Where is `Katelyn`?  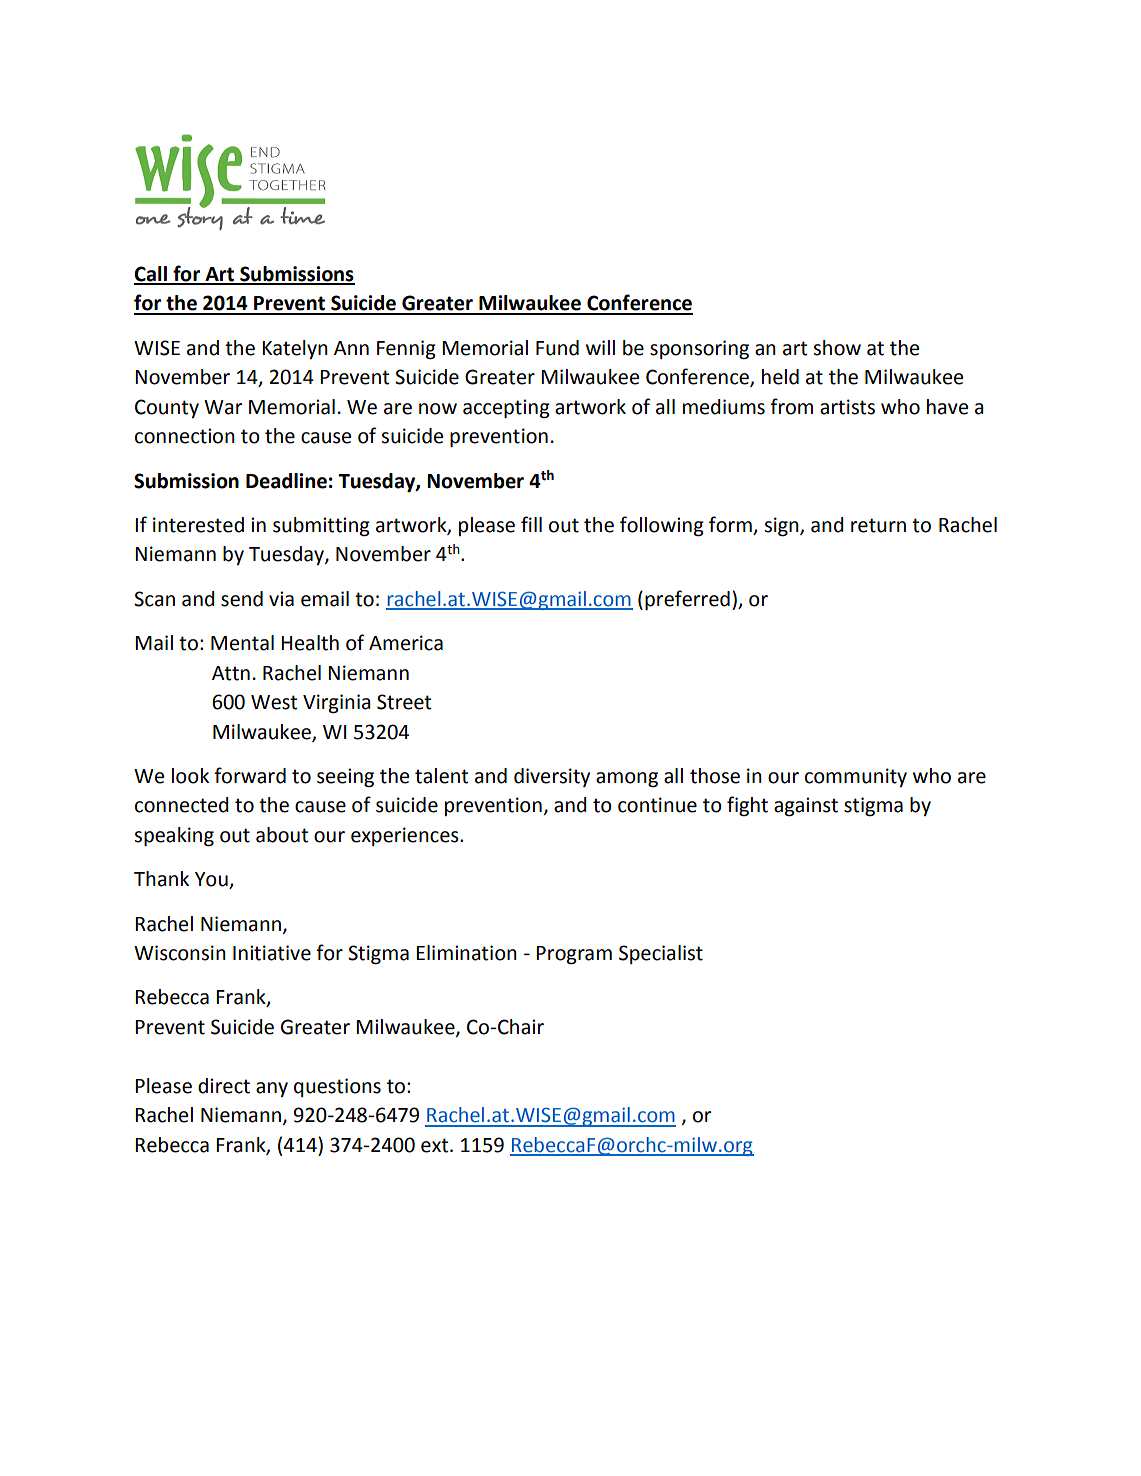 Katelyn is located at coordinates (295, 349).
